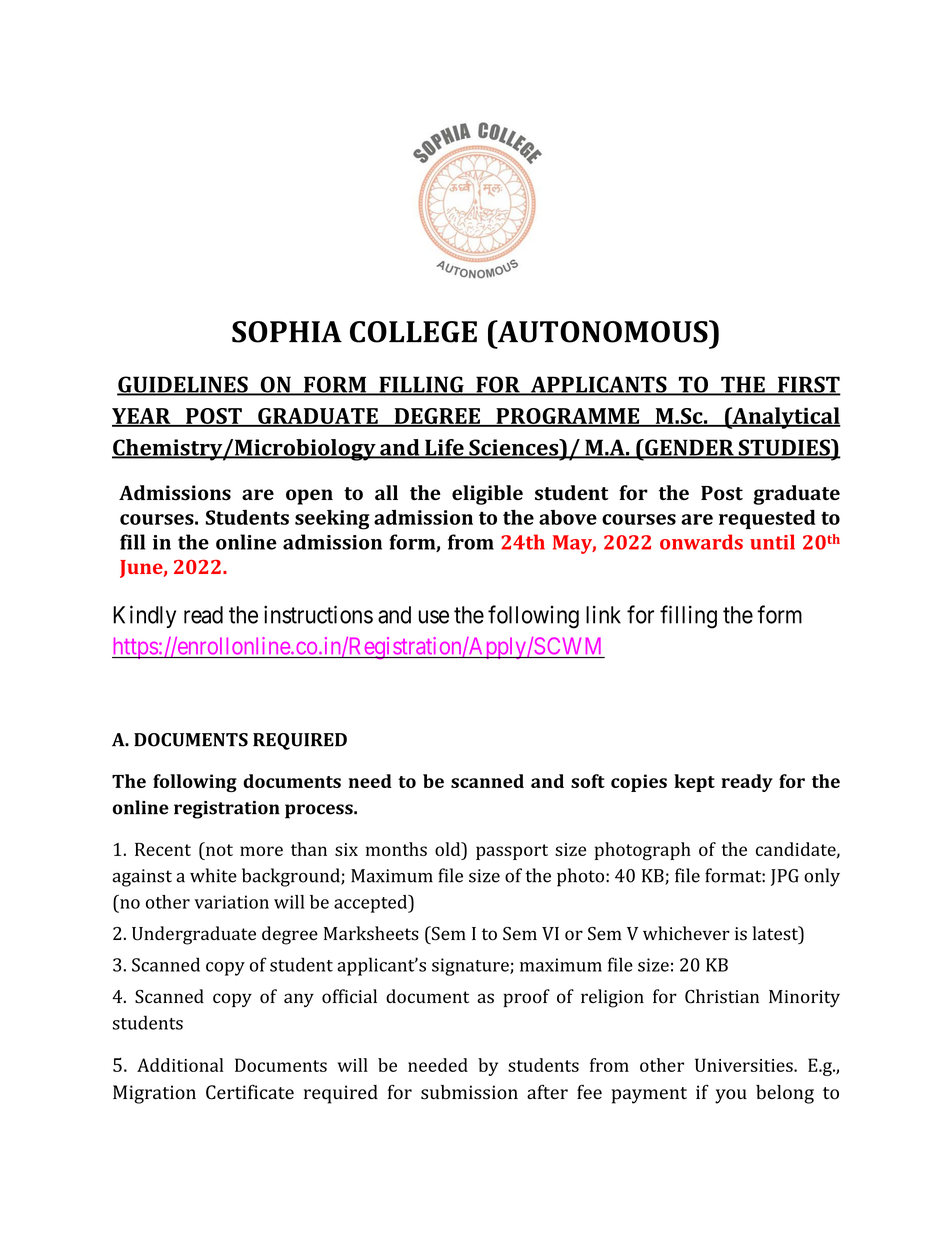  What do you see at coordinates (231, 902) in the screenshot?
I see `variation` at bounding box center [231, 902].
